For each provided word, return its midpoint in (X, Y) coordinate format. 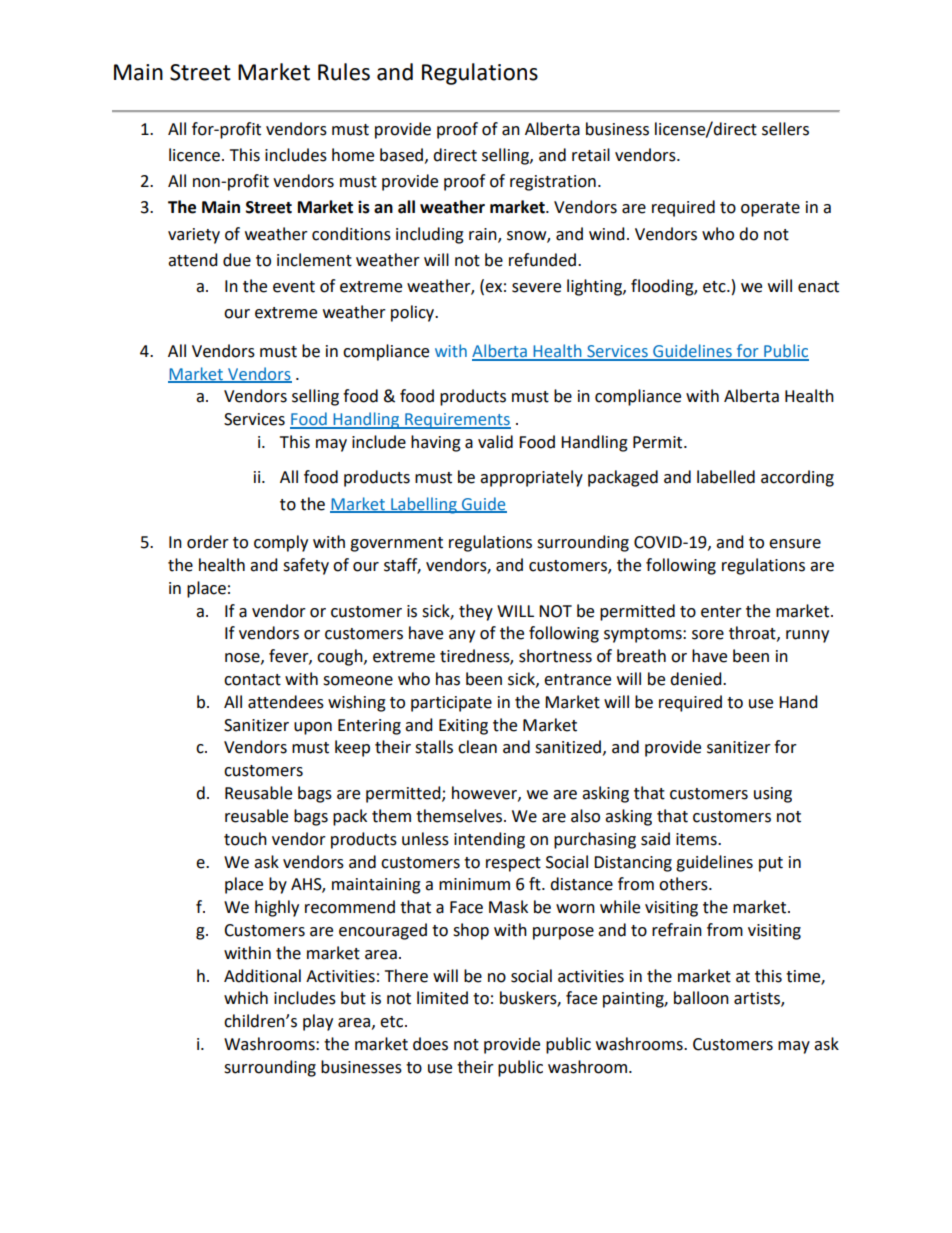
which (246, 998)
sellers (785, 129)
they (476, 612)
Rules (344, 72)
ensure (795, 544)
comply (281, 543)
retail (591, 155)
